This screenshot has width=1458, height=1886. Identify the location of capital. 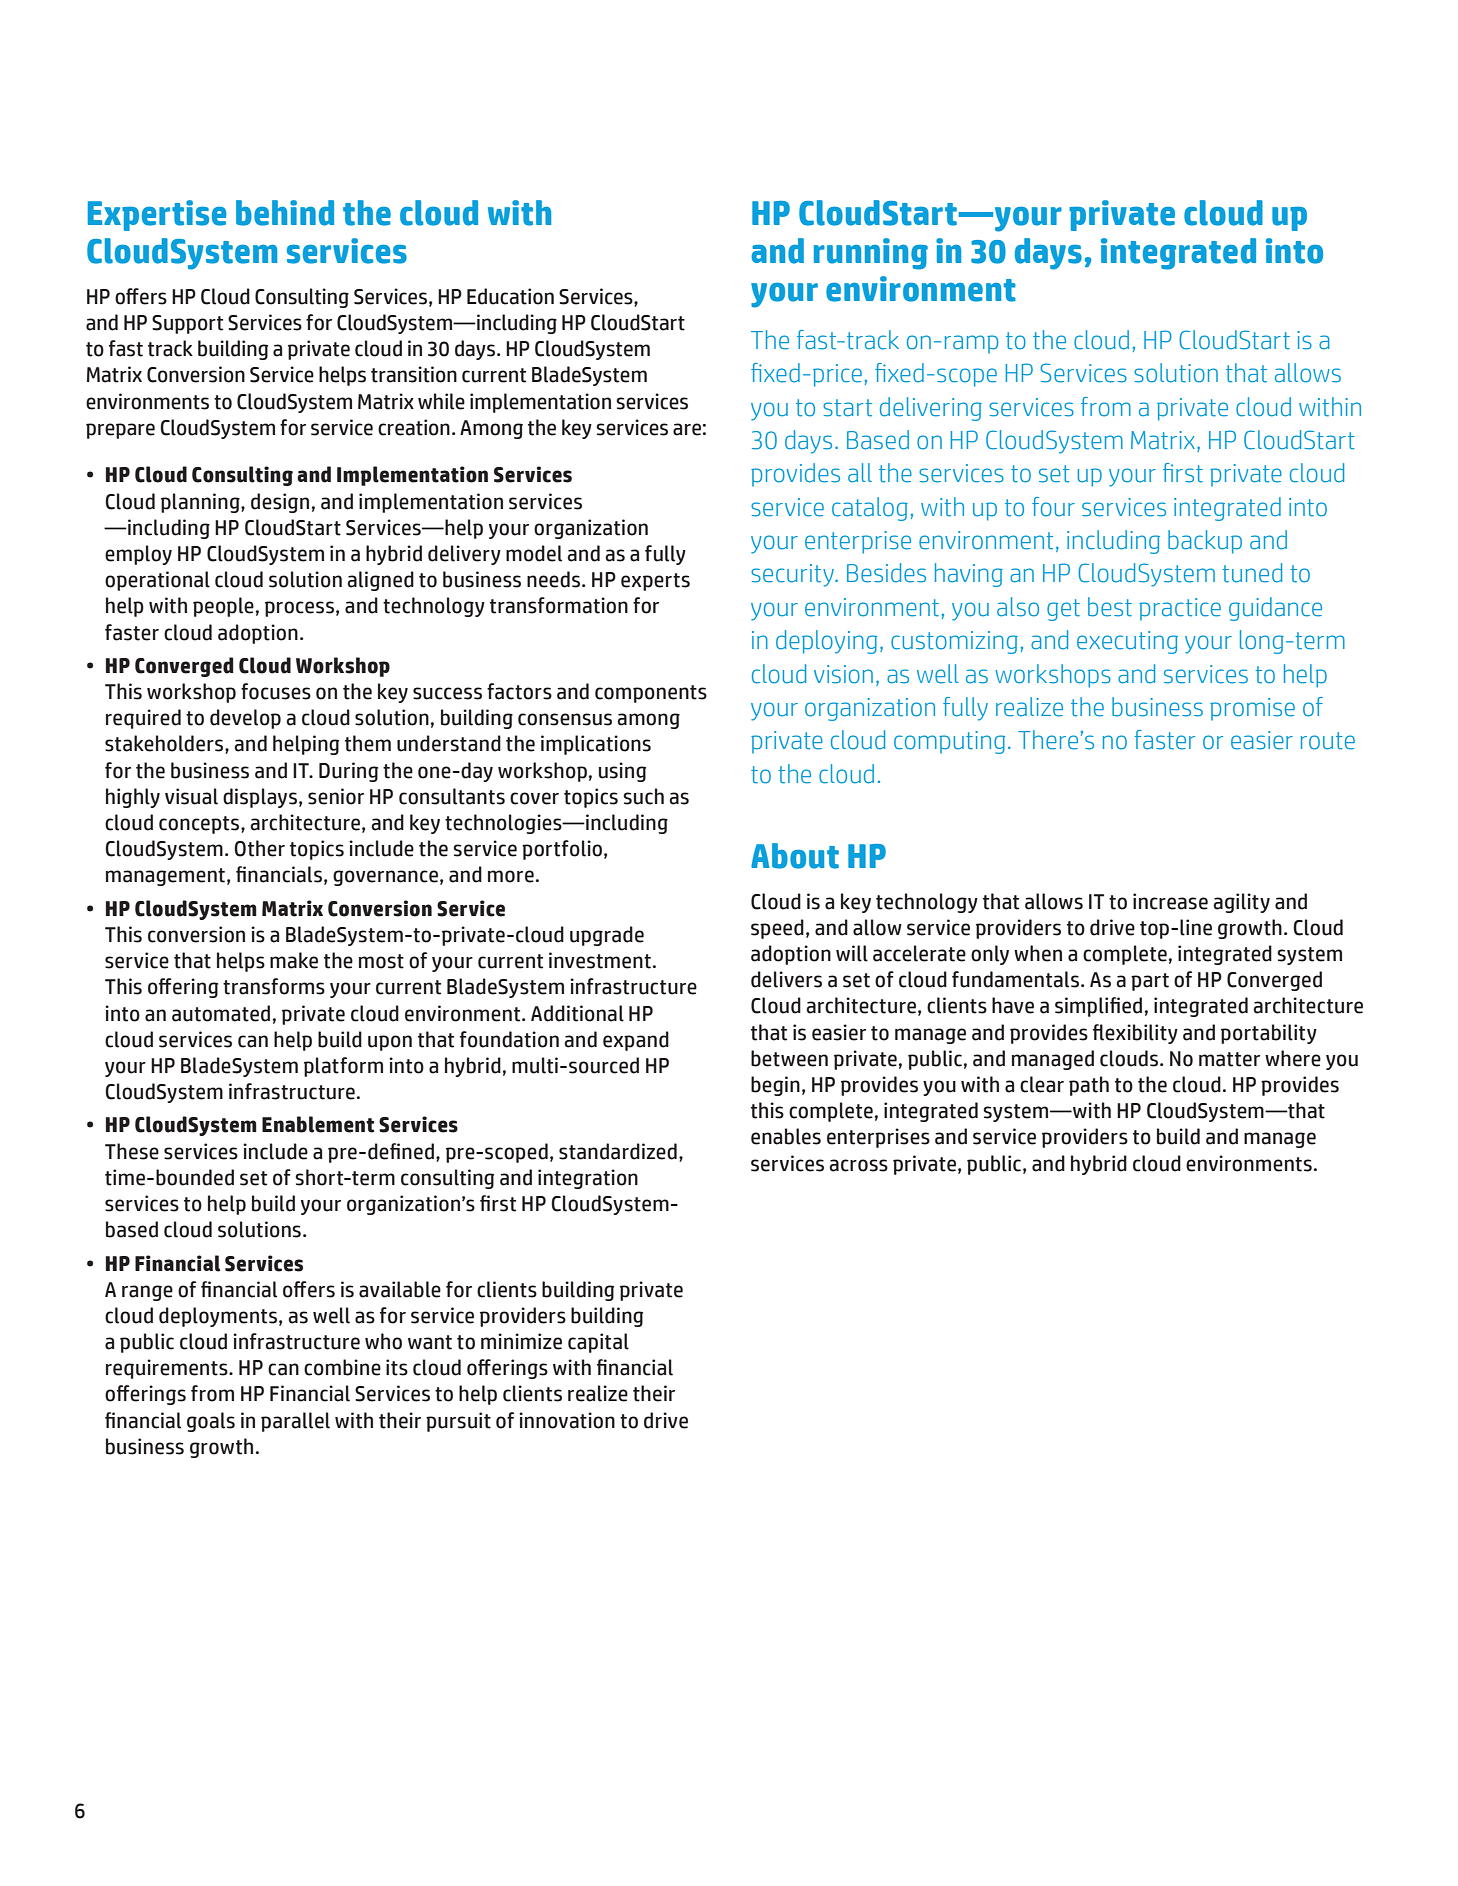
(598, 1343).
